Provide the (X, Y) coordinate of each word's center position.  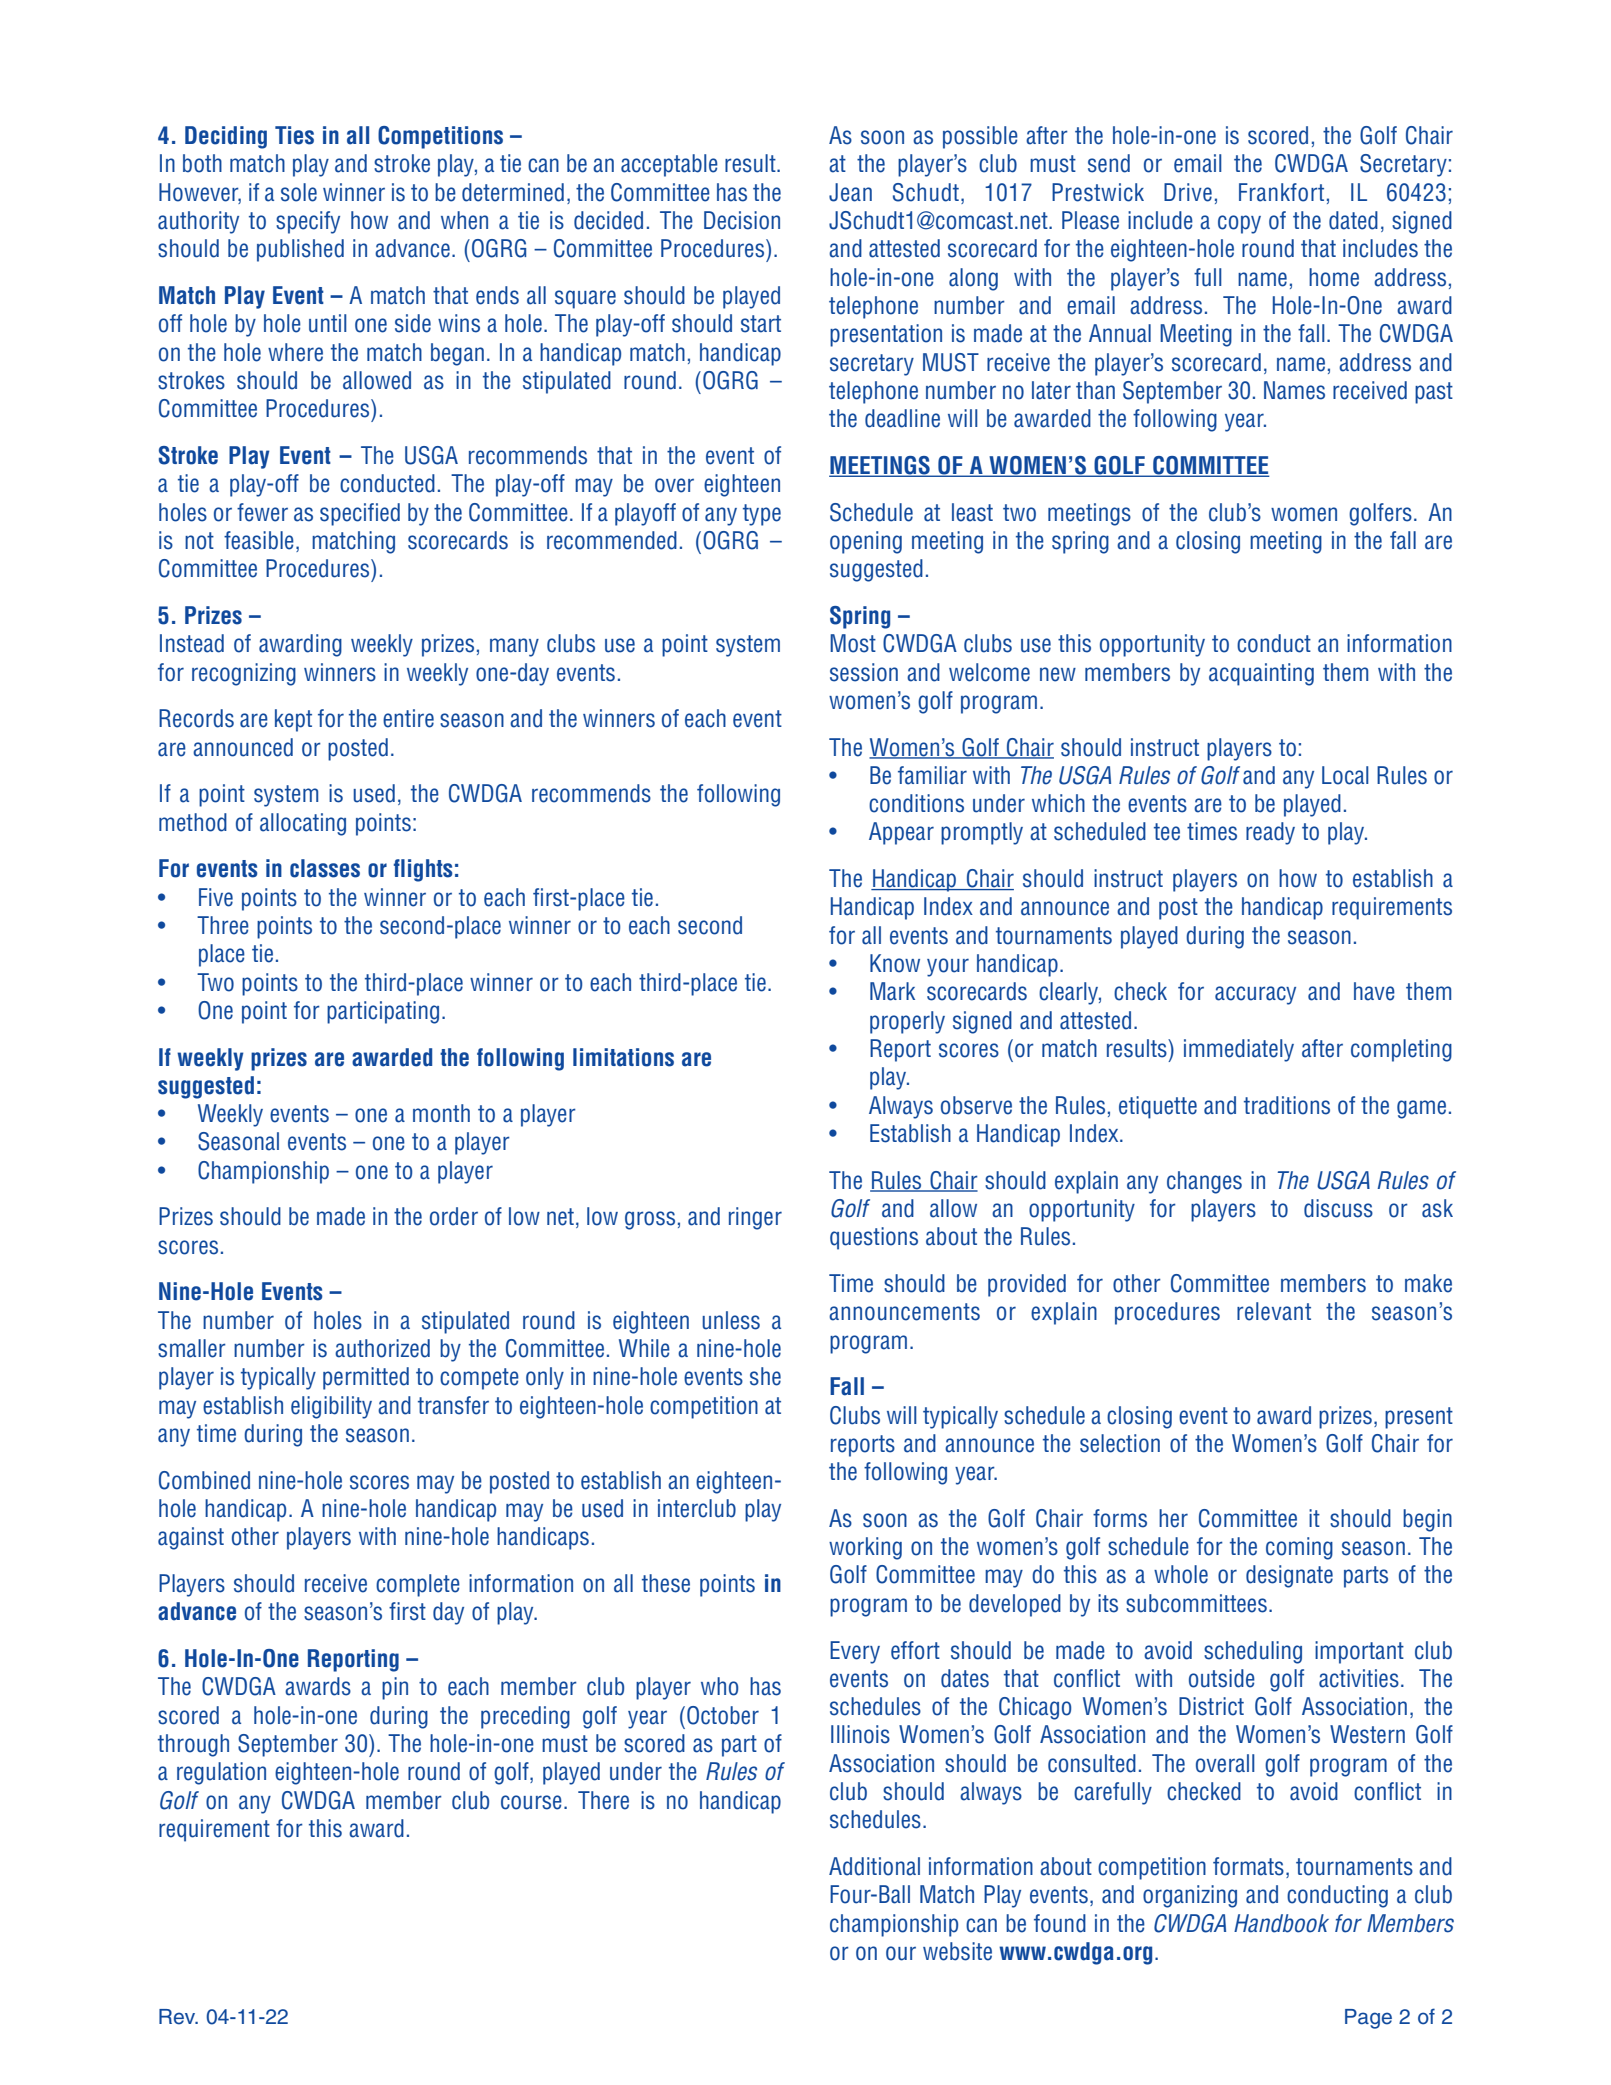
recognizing (244, 674)
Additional (874, 1866)
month (441, 1113)
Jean (850, 192)
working (865, 1548)
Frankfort (1281, 192)
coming (1299, 1548)
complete (418, 1585)
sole (299, 192)
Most (853, 643)
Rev (178, 2017)
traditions (1287, 1105)
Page (1368, 2019)
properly (907, 1022)
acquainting (1261, 674)
